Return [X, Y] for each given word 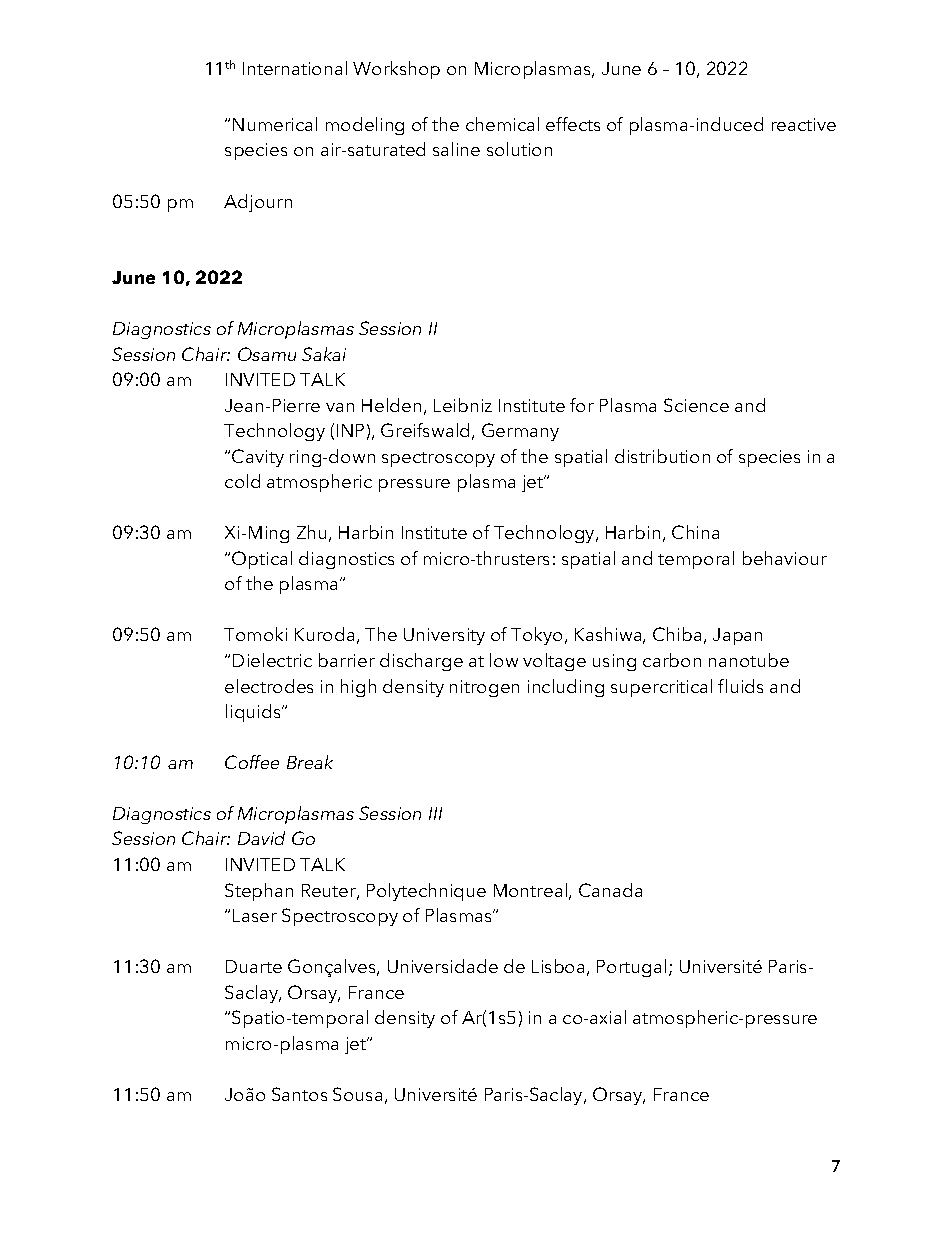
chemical [502, 124]
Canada [610, 890]
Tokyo [536, 636]
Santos [299, 1094]
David [261, 838]
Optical [262, 560]
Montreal [532, 891]
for [582, 405]
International [295, 68]
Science [696, 405]
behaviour [785, 558]
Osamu [267, 354]
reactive [804, 124]
